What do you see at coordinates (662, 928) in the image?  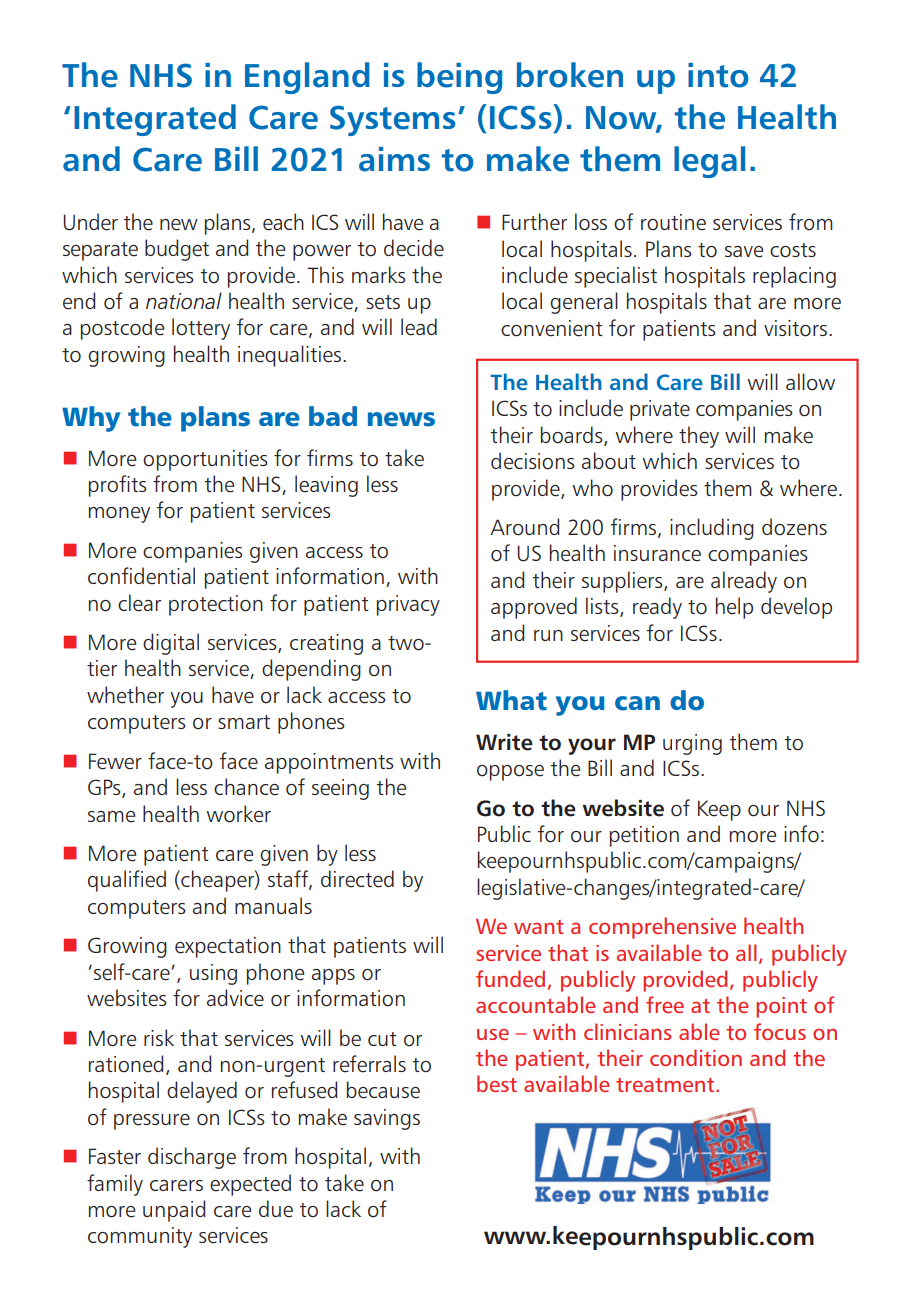 I see `comprehensive` at bounding box center [662, 928].
